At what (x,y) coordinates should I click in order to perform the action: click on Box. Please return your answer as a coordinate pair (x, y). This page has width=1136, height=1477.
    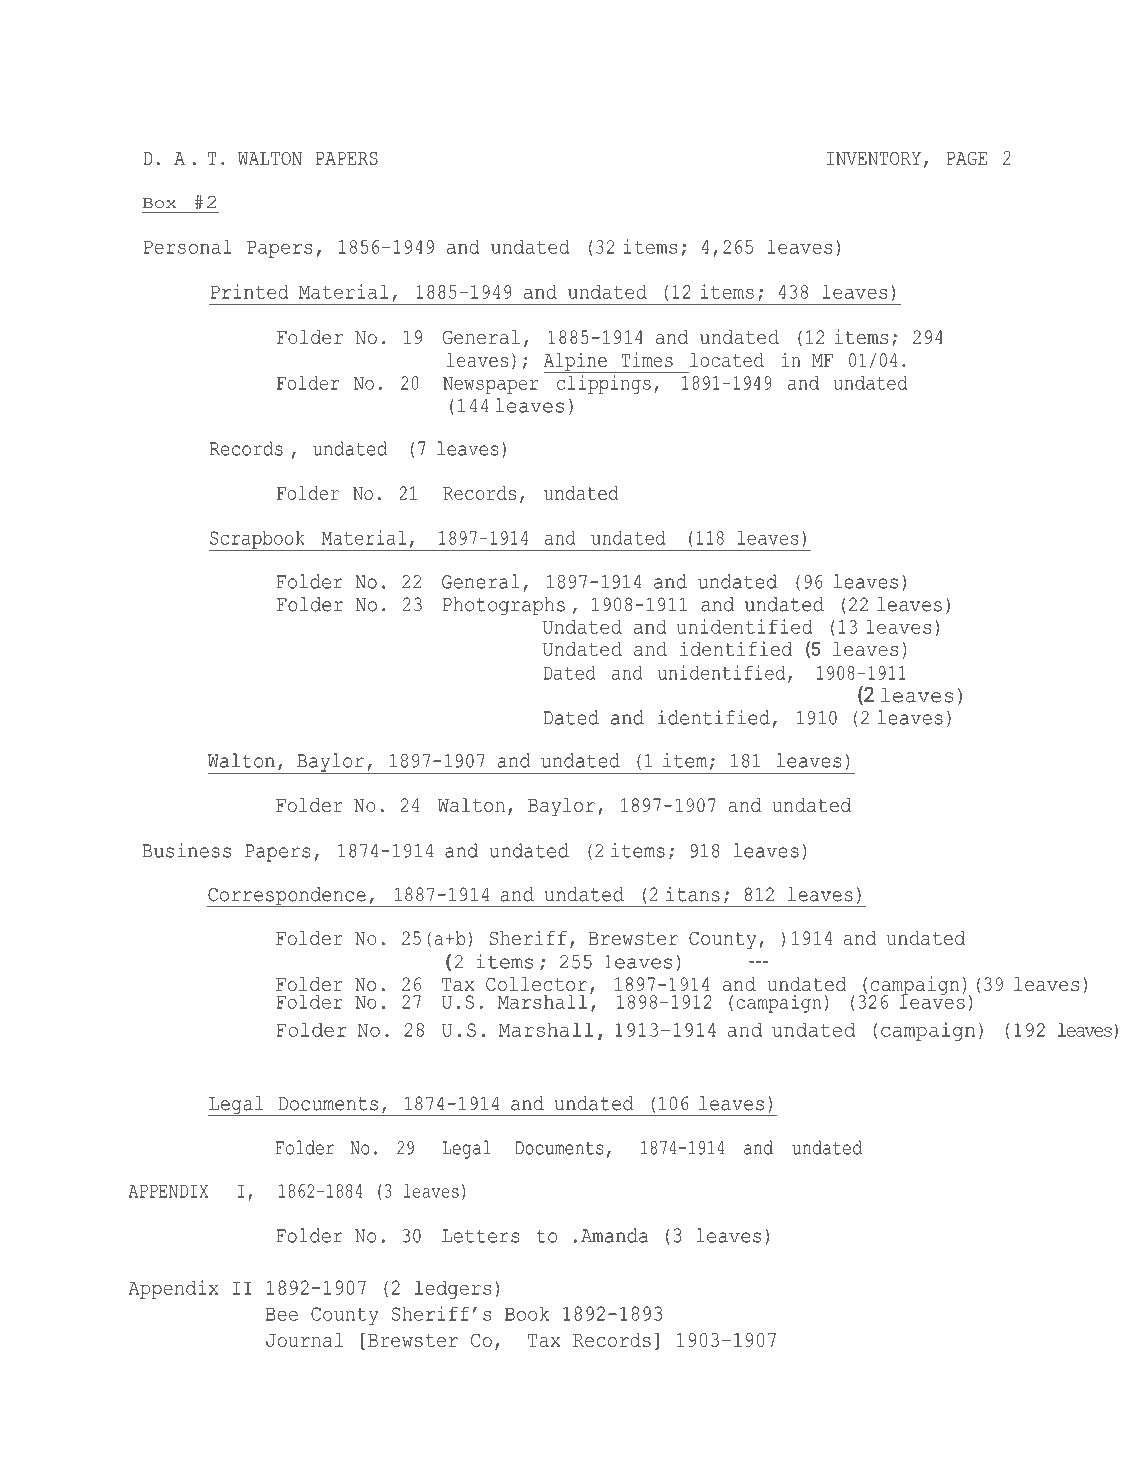
    Looking at the image, I should click on (159, 203).
